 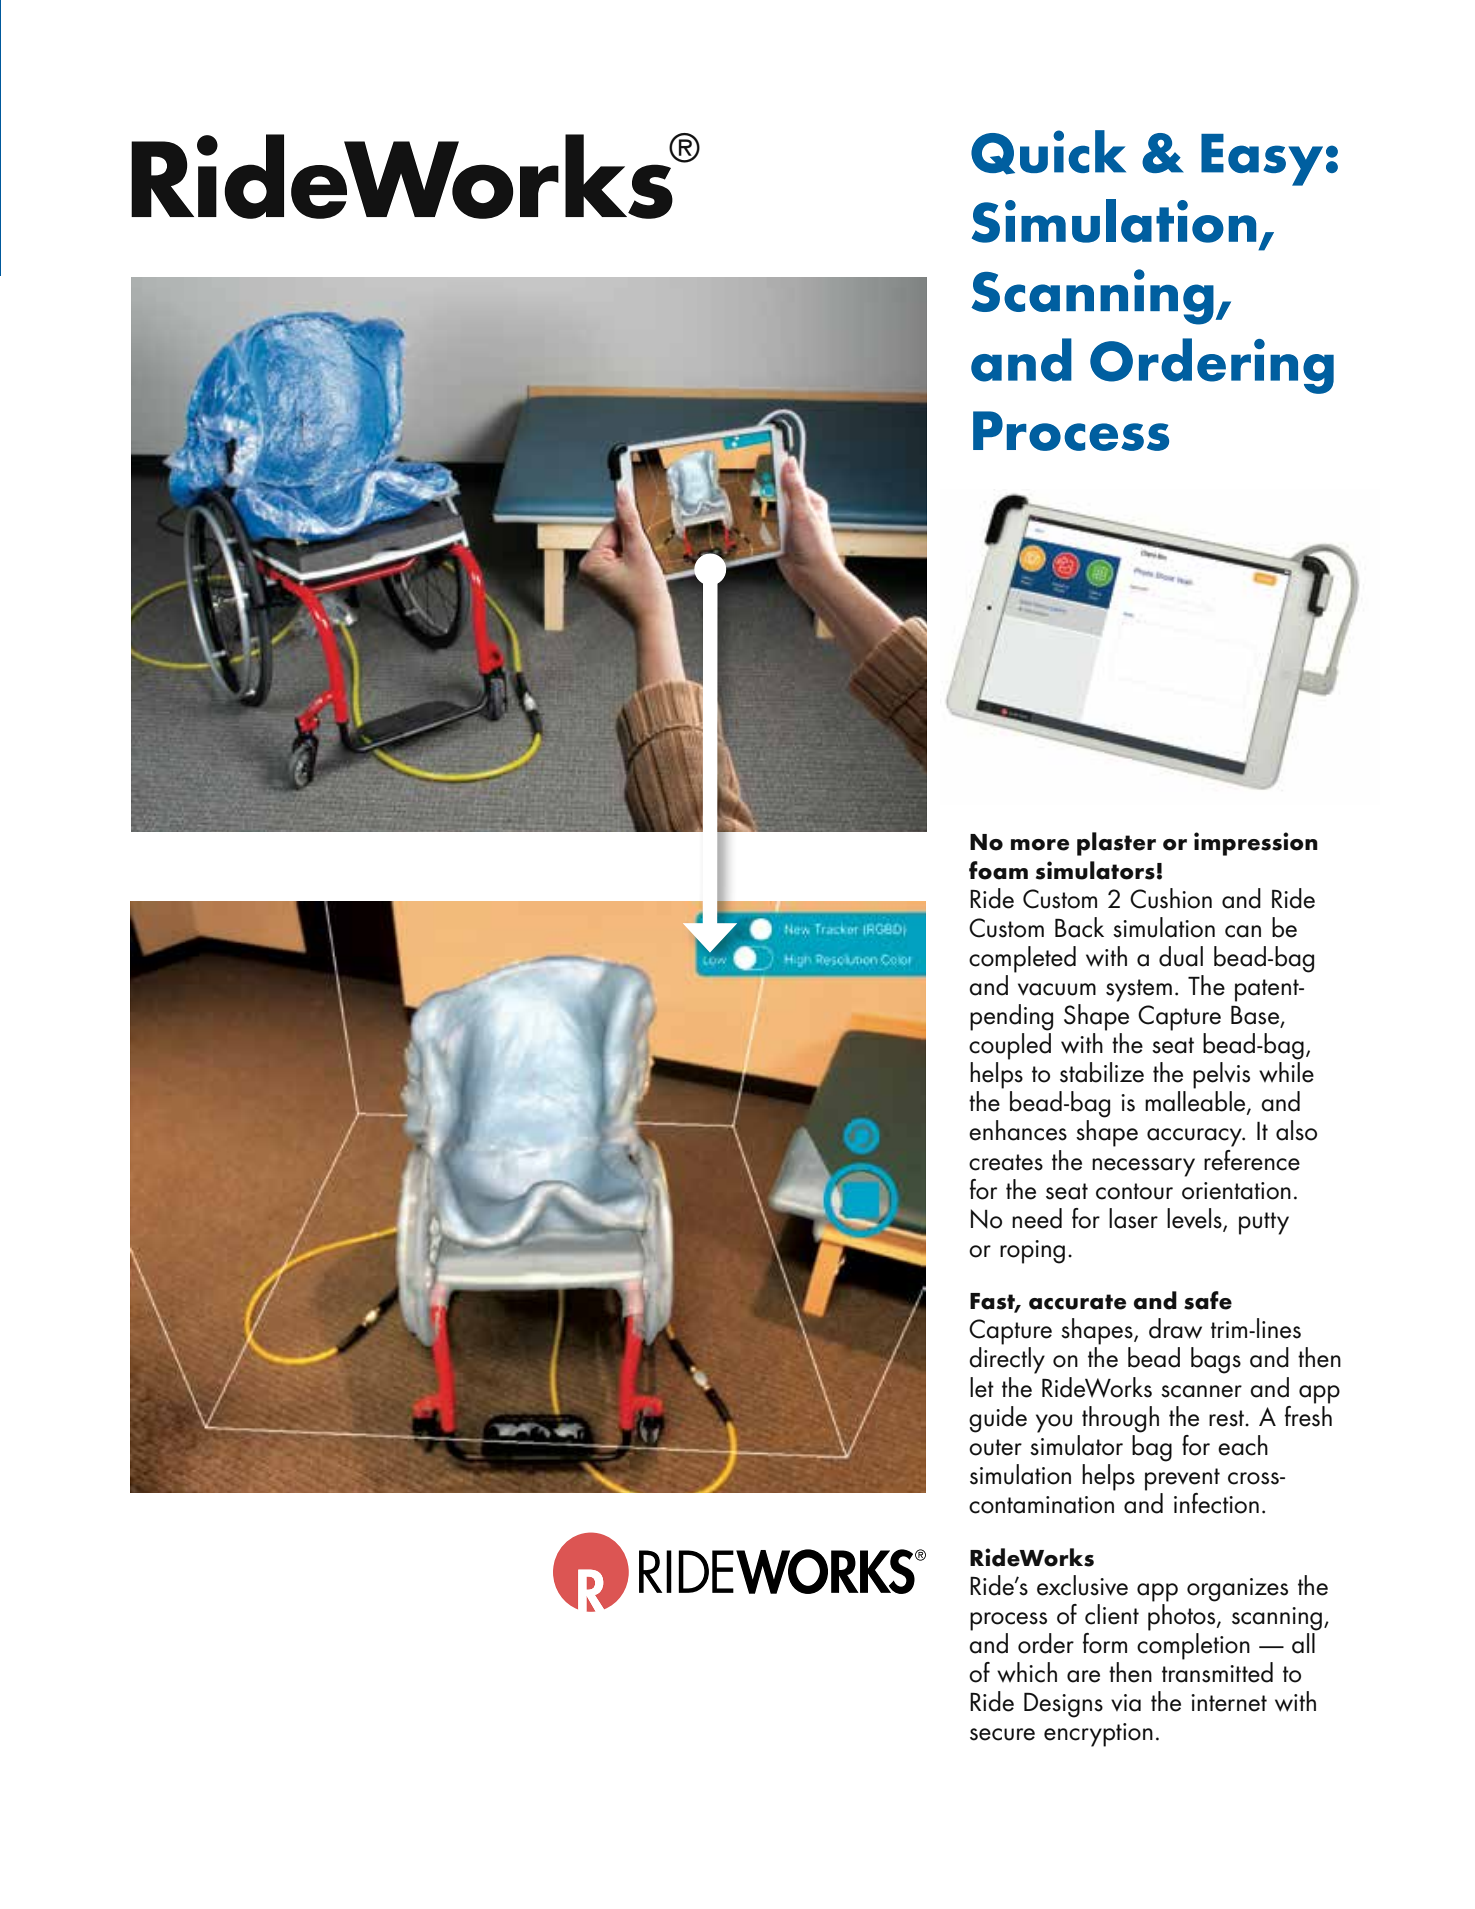 I want to click on each, so click(x=1243, y=1445).
